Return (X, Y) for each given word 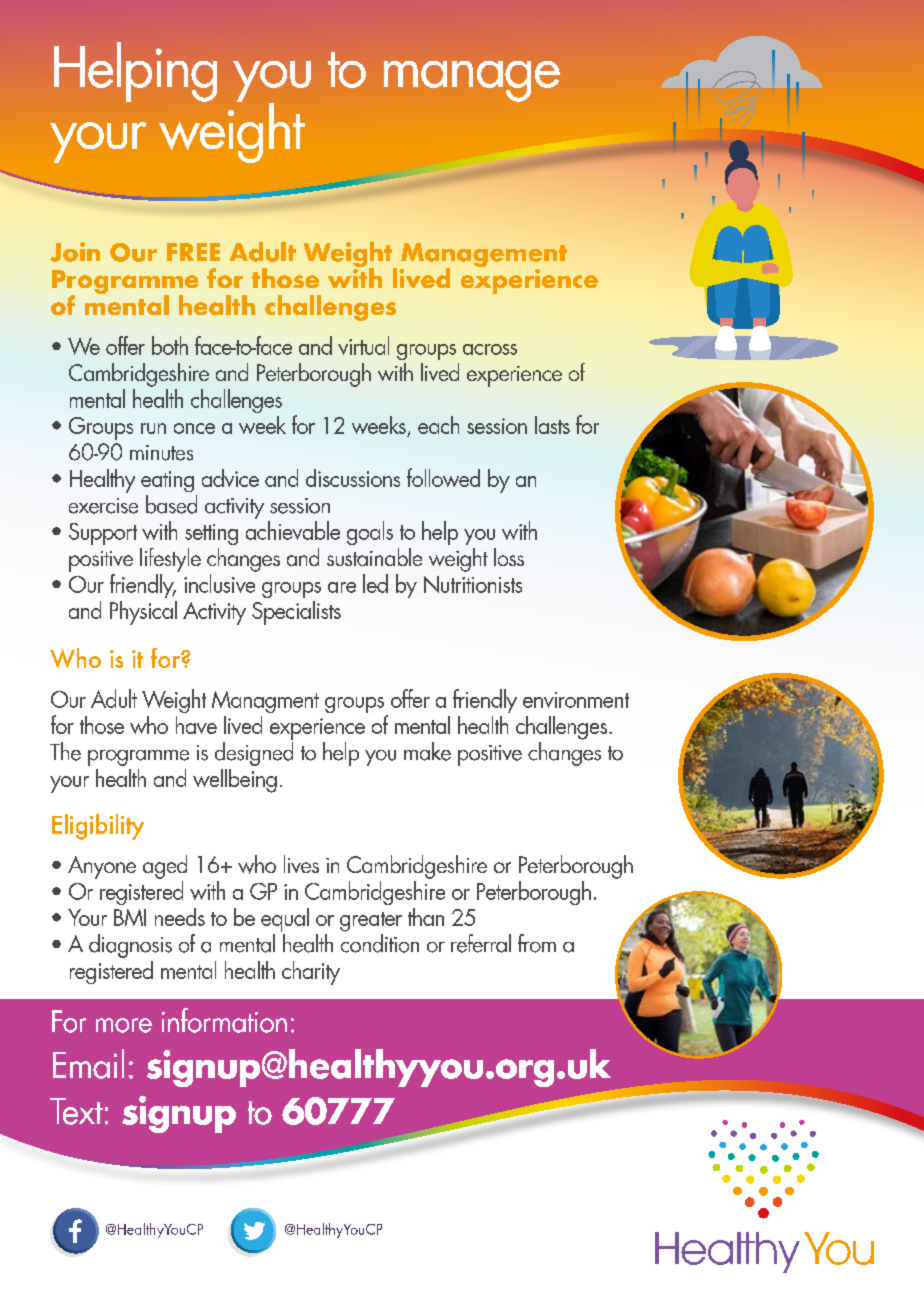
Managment (265, 702)
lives (301, 864)
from (537, 943)
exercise (103, 506)
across (490, 349)
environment (576, 700)
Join (75, 252)
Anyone (102, 867)
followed (443, 477)
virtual (363, 345)
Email (88, 1064)
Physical (143, 613)
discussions (353, 478)
